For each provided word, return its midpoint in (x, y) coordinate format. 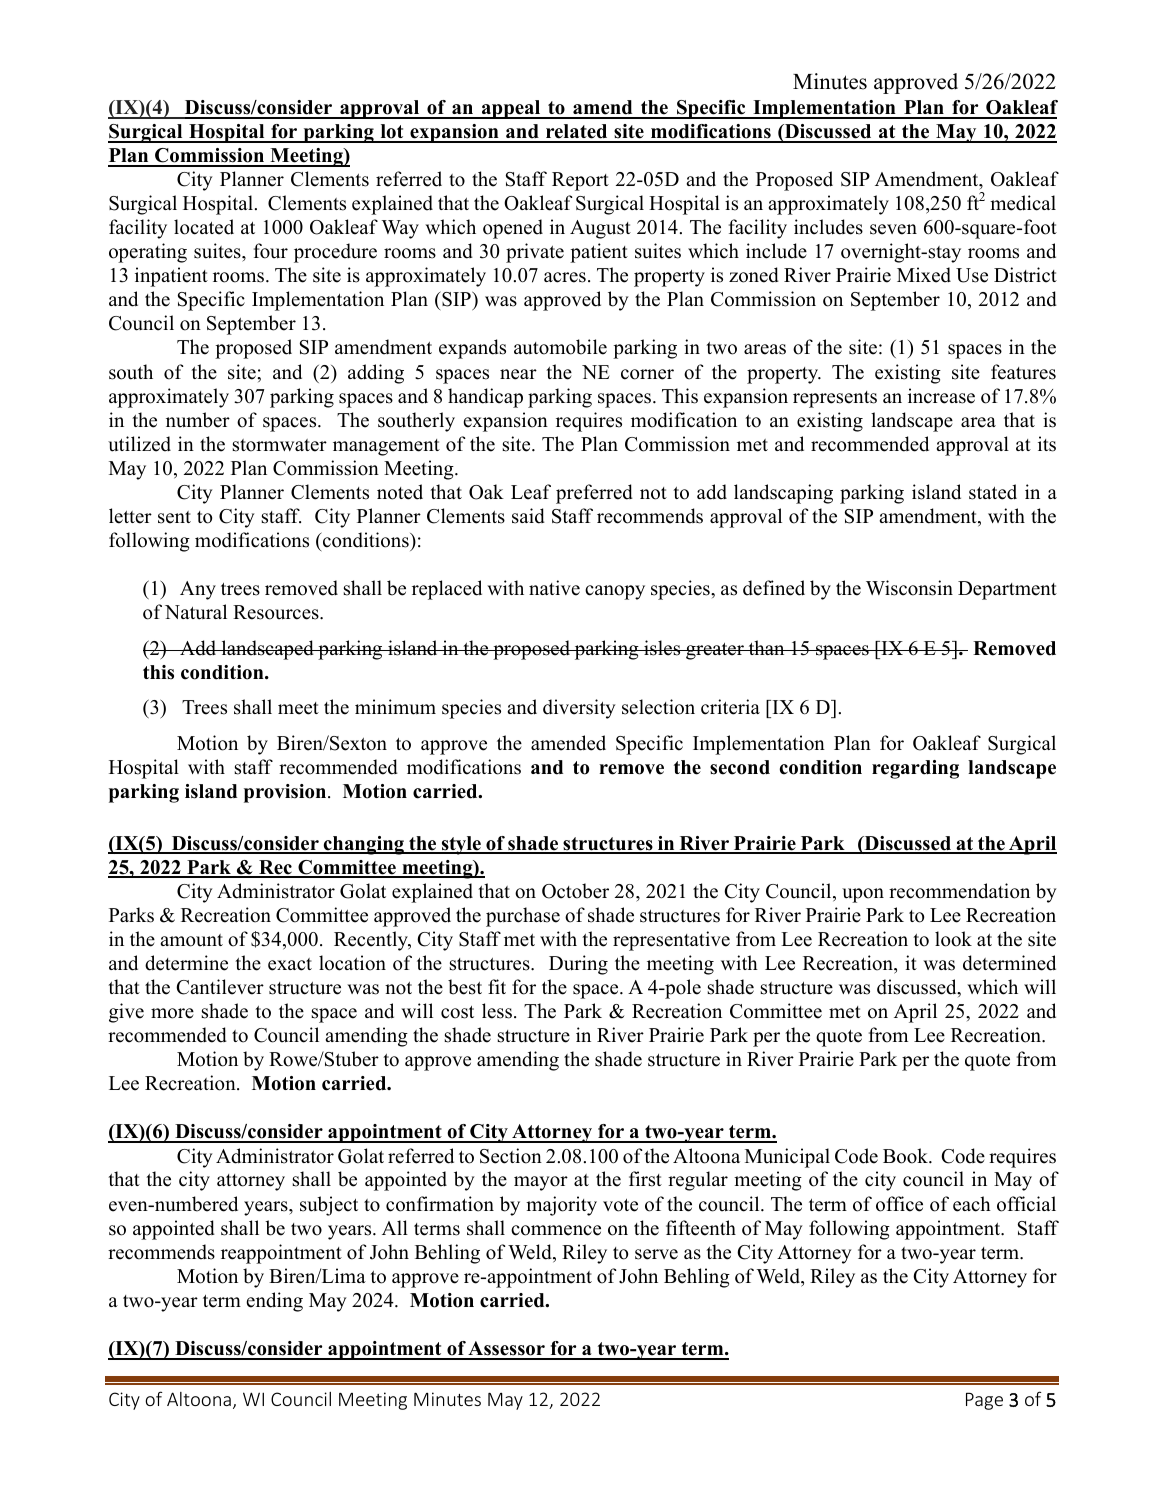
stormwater (280, 445)
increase (941, 396)
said (528, 516)
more (172, 1013)
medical (1023, 203)
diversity (579, 709)
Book (906, 1156)
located (204, 227)
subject (329, 1206)
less (497, 1011)
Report (580, 181)
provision (286, 793)
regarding (915, 769)
